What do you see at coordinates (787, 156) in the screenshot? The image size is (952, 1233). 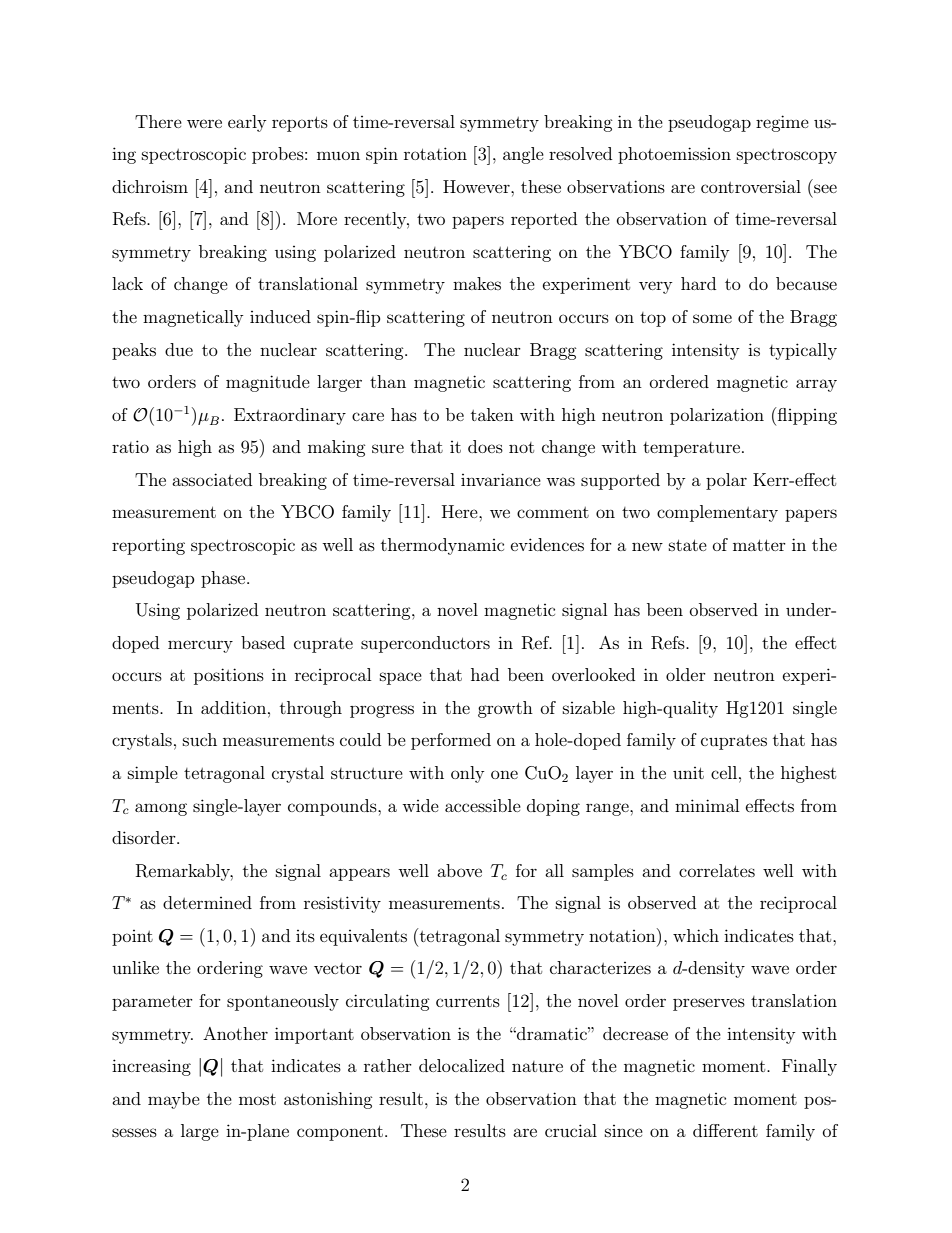 I see `spectroscopy` at bounding box center [787, 156].
